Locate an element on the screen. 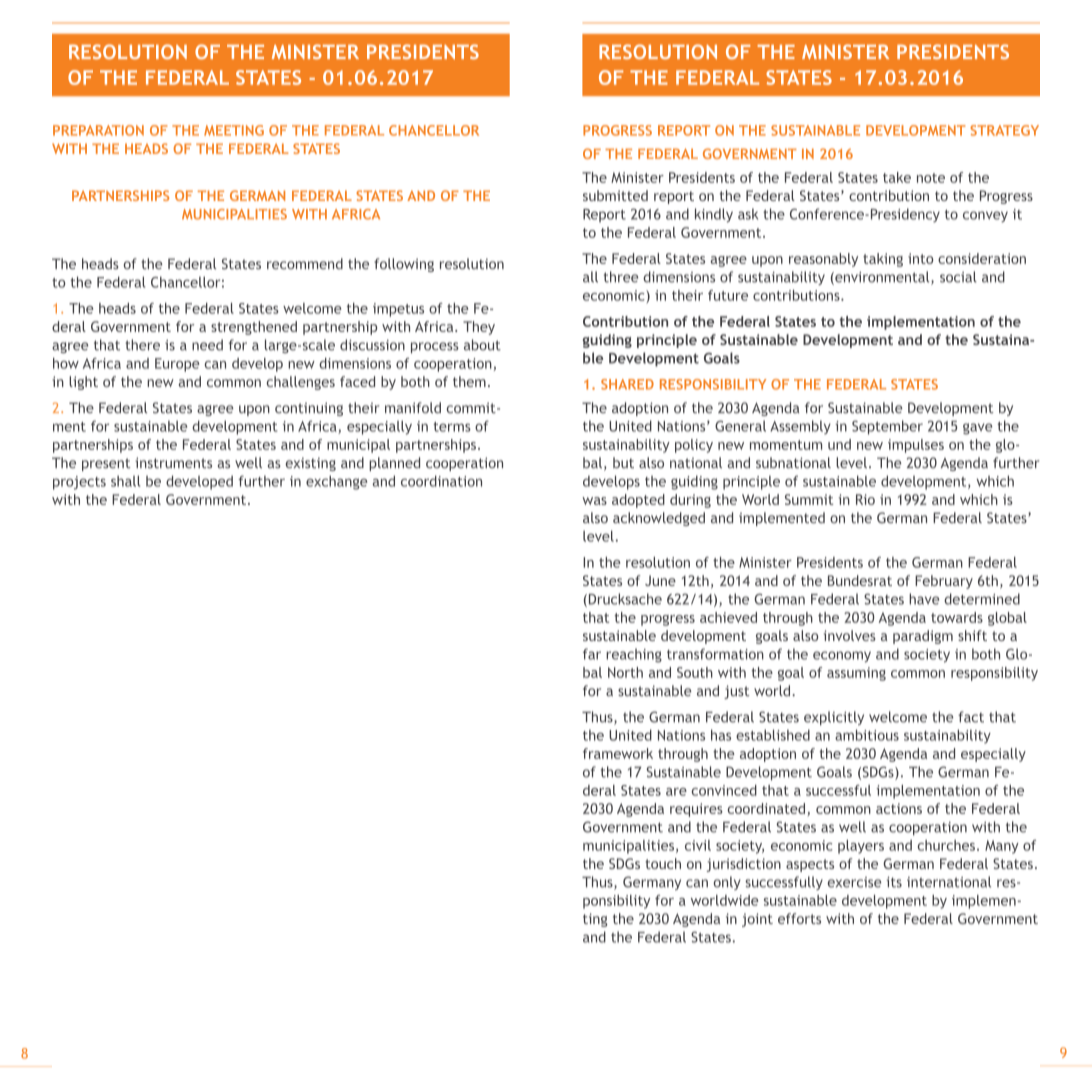 The width and height of the screenshot is (1092, 1092). far is located at coordinates (592, 654).
